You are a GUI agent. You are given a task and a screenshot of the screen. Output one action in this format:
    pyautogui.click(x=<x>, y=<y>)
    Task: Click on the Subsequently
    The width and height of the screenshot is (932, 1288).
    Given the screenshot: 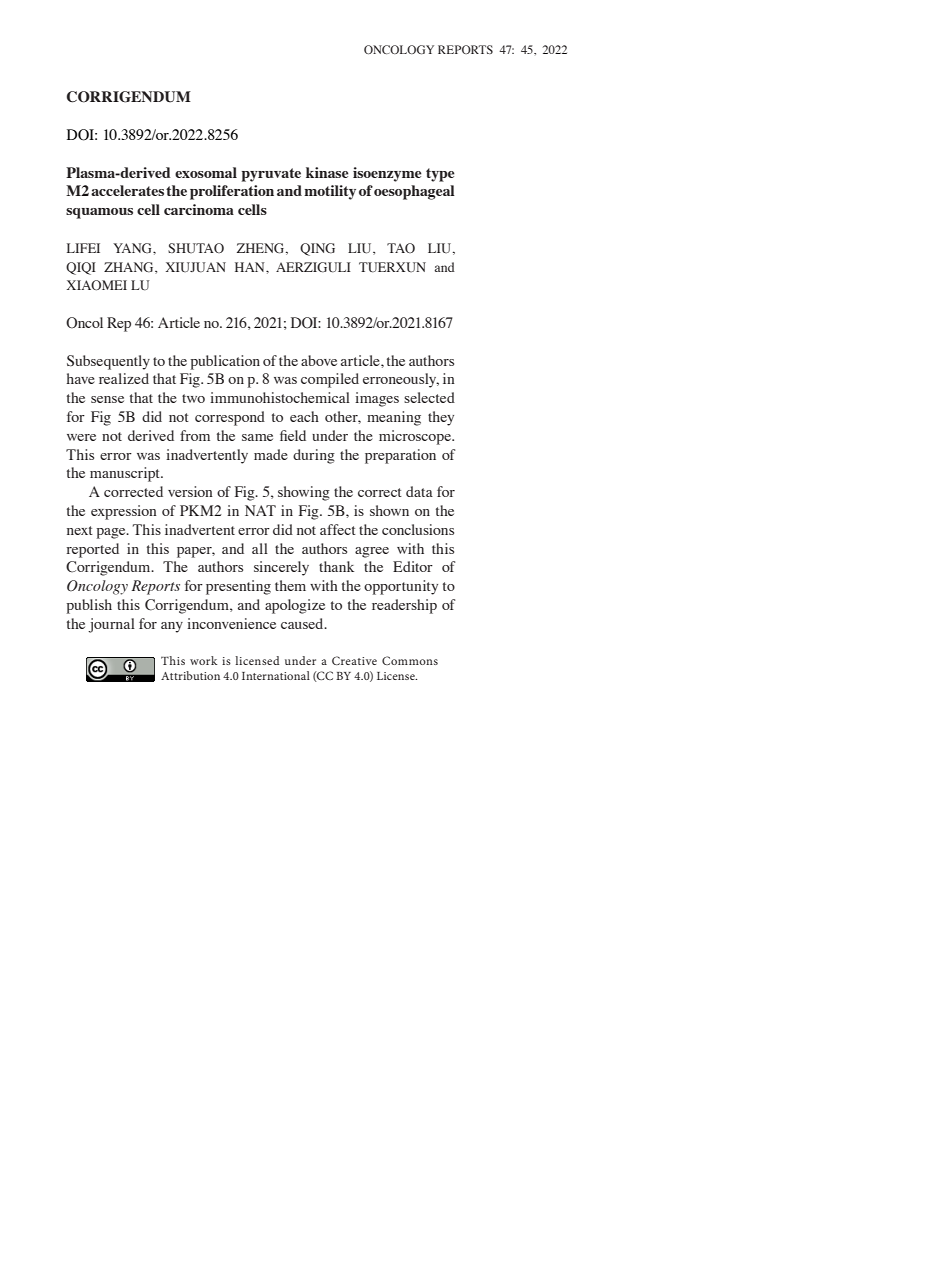 What is the action you would take?
    pyautogui.click(x=108, y=362)
